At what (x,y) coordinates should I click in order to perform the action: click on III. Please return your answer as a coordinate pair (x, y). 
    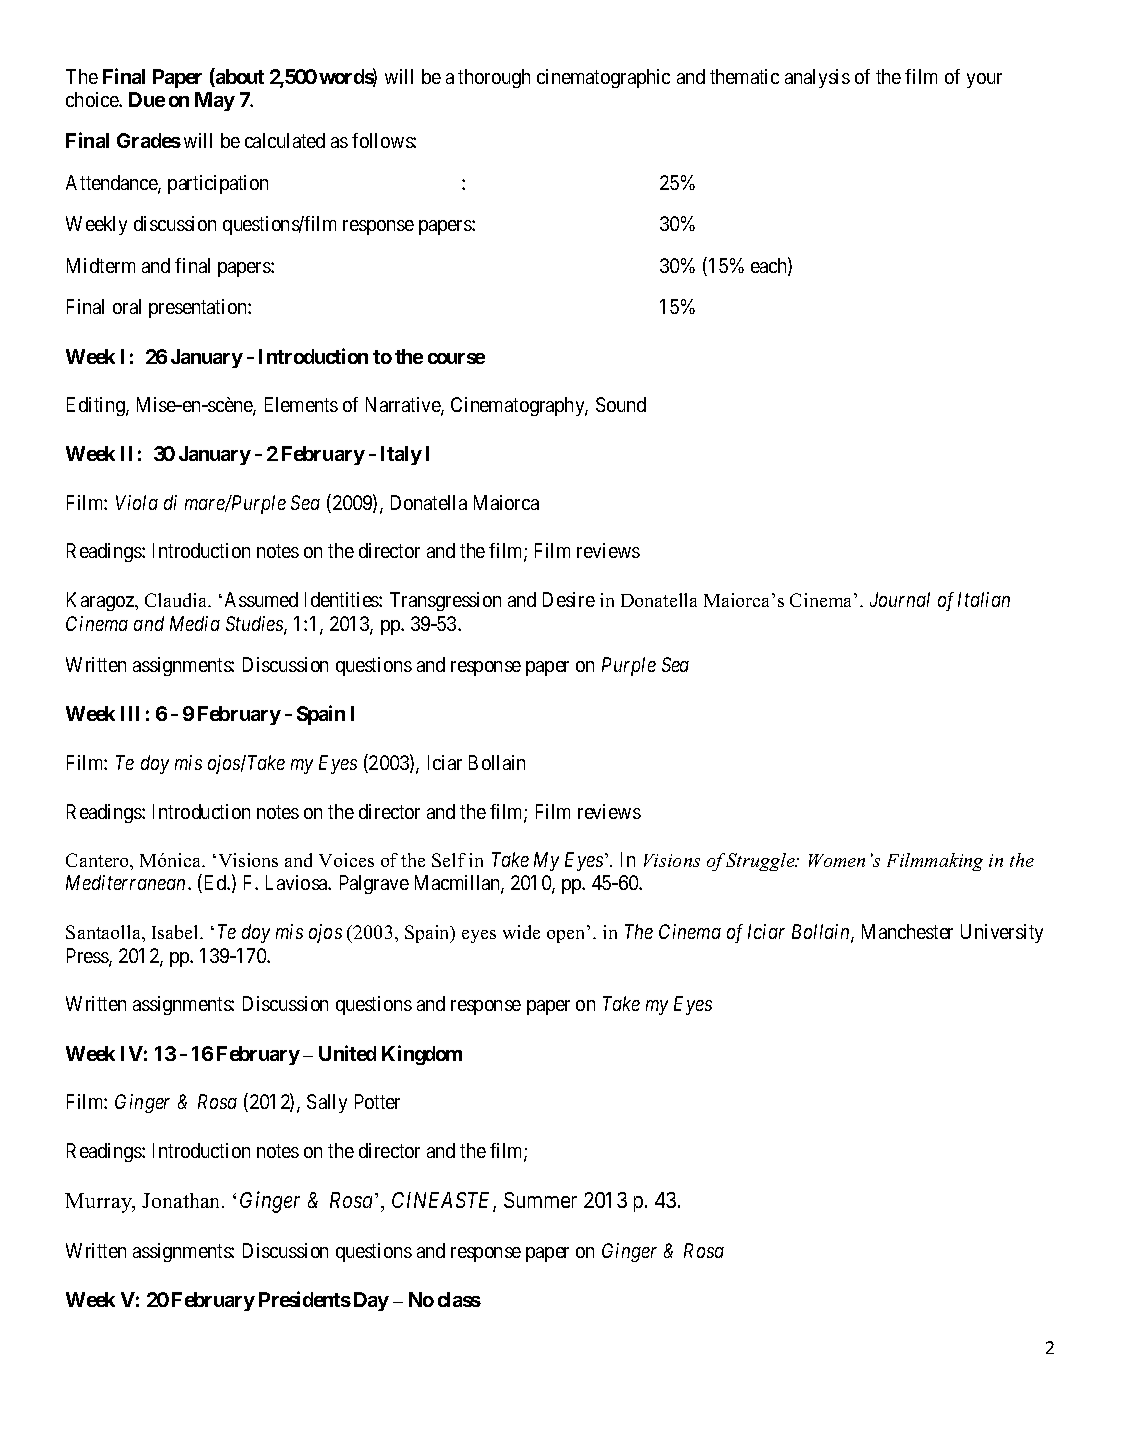
    Looking at the image, I should click on (130, 713).
